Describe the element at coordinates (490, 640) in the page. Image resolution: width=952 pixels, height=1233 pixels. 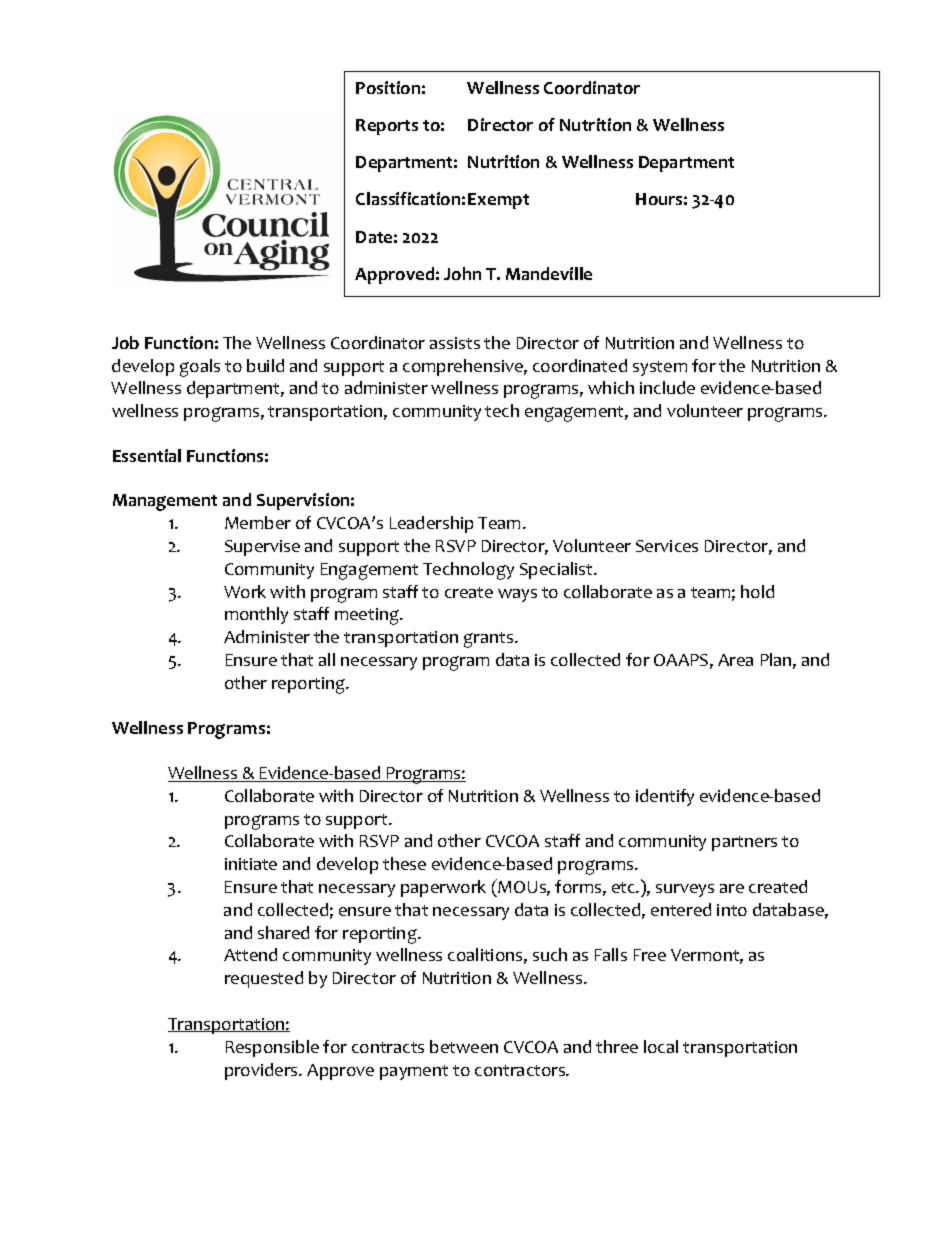
I see `grants` at that location.
